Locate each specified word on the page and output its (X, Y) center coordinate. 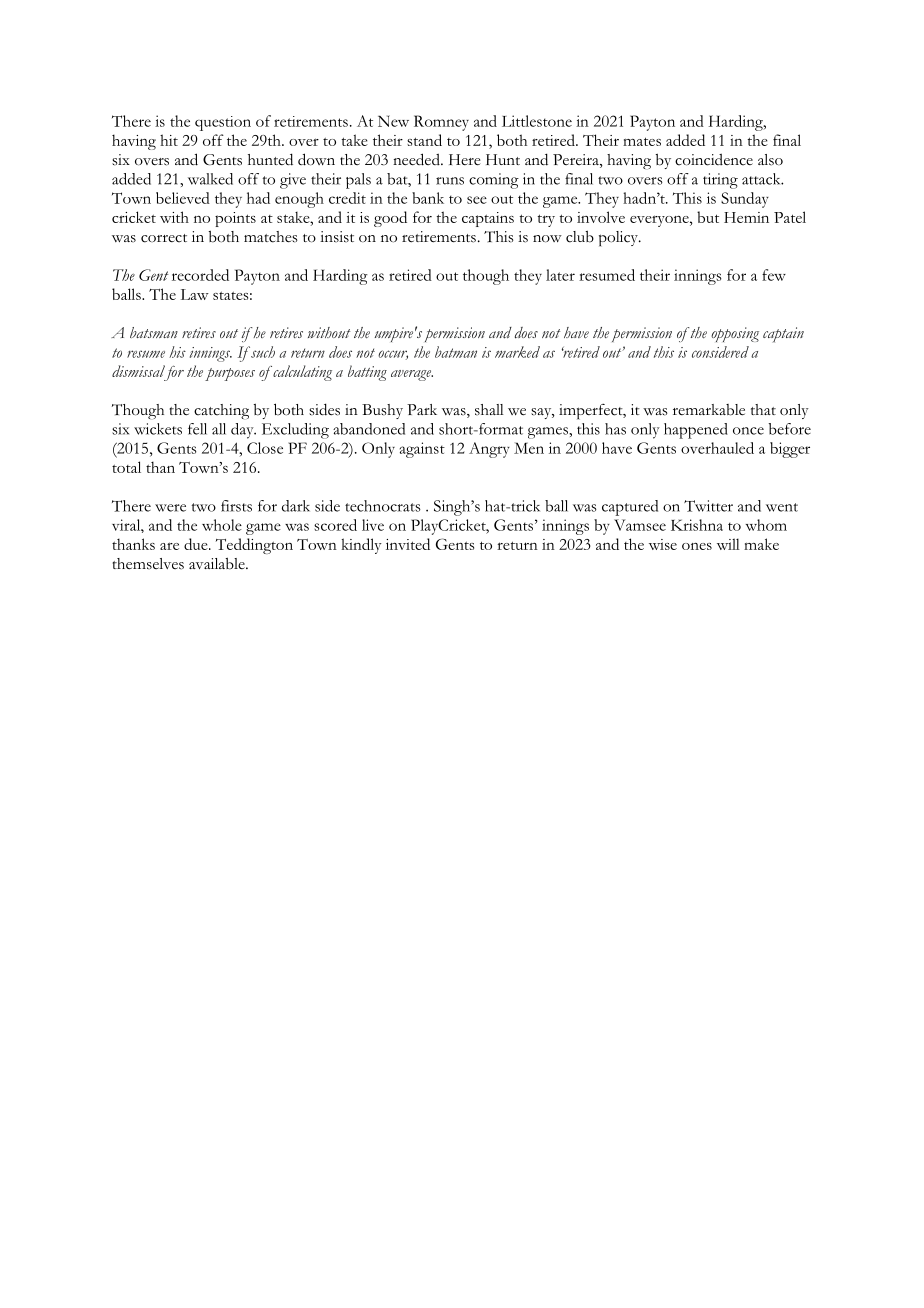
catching (221, 412)
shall (489, 410)
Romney (441, 123)
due (197, 544)
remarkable (709, 410)
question (223, 123)
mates (642, 141)
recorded (200, 275)
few (774, 275)
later (560, 275)
